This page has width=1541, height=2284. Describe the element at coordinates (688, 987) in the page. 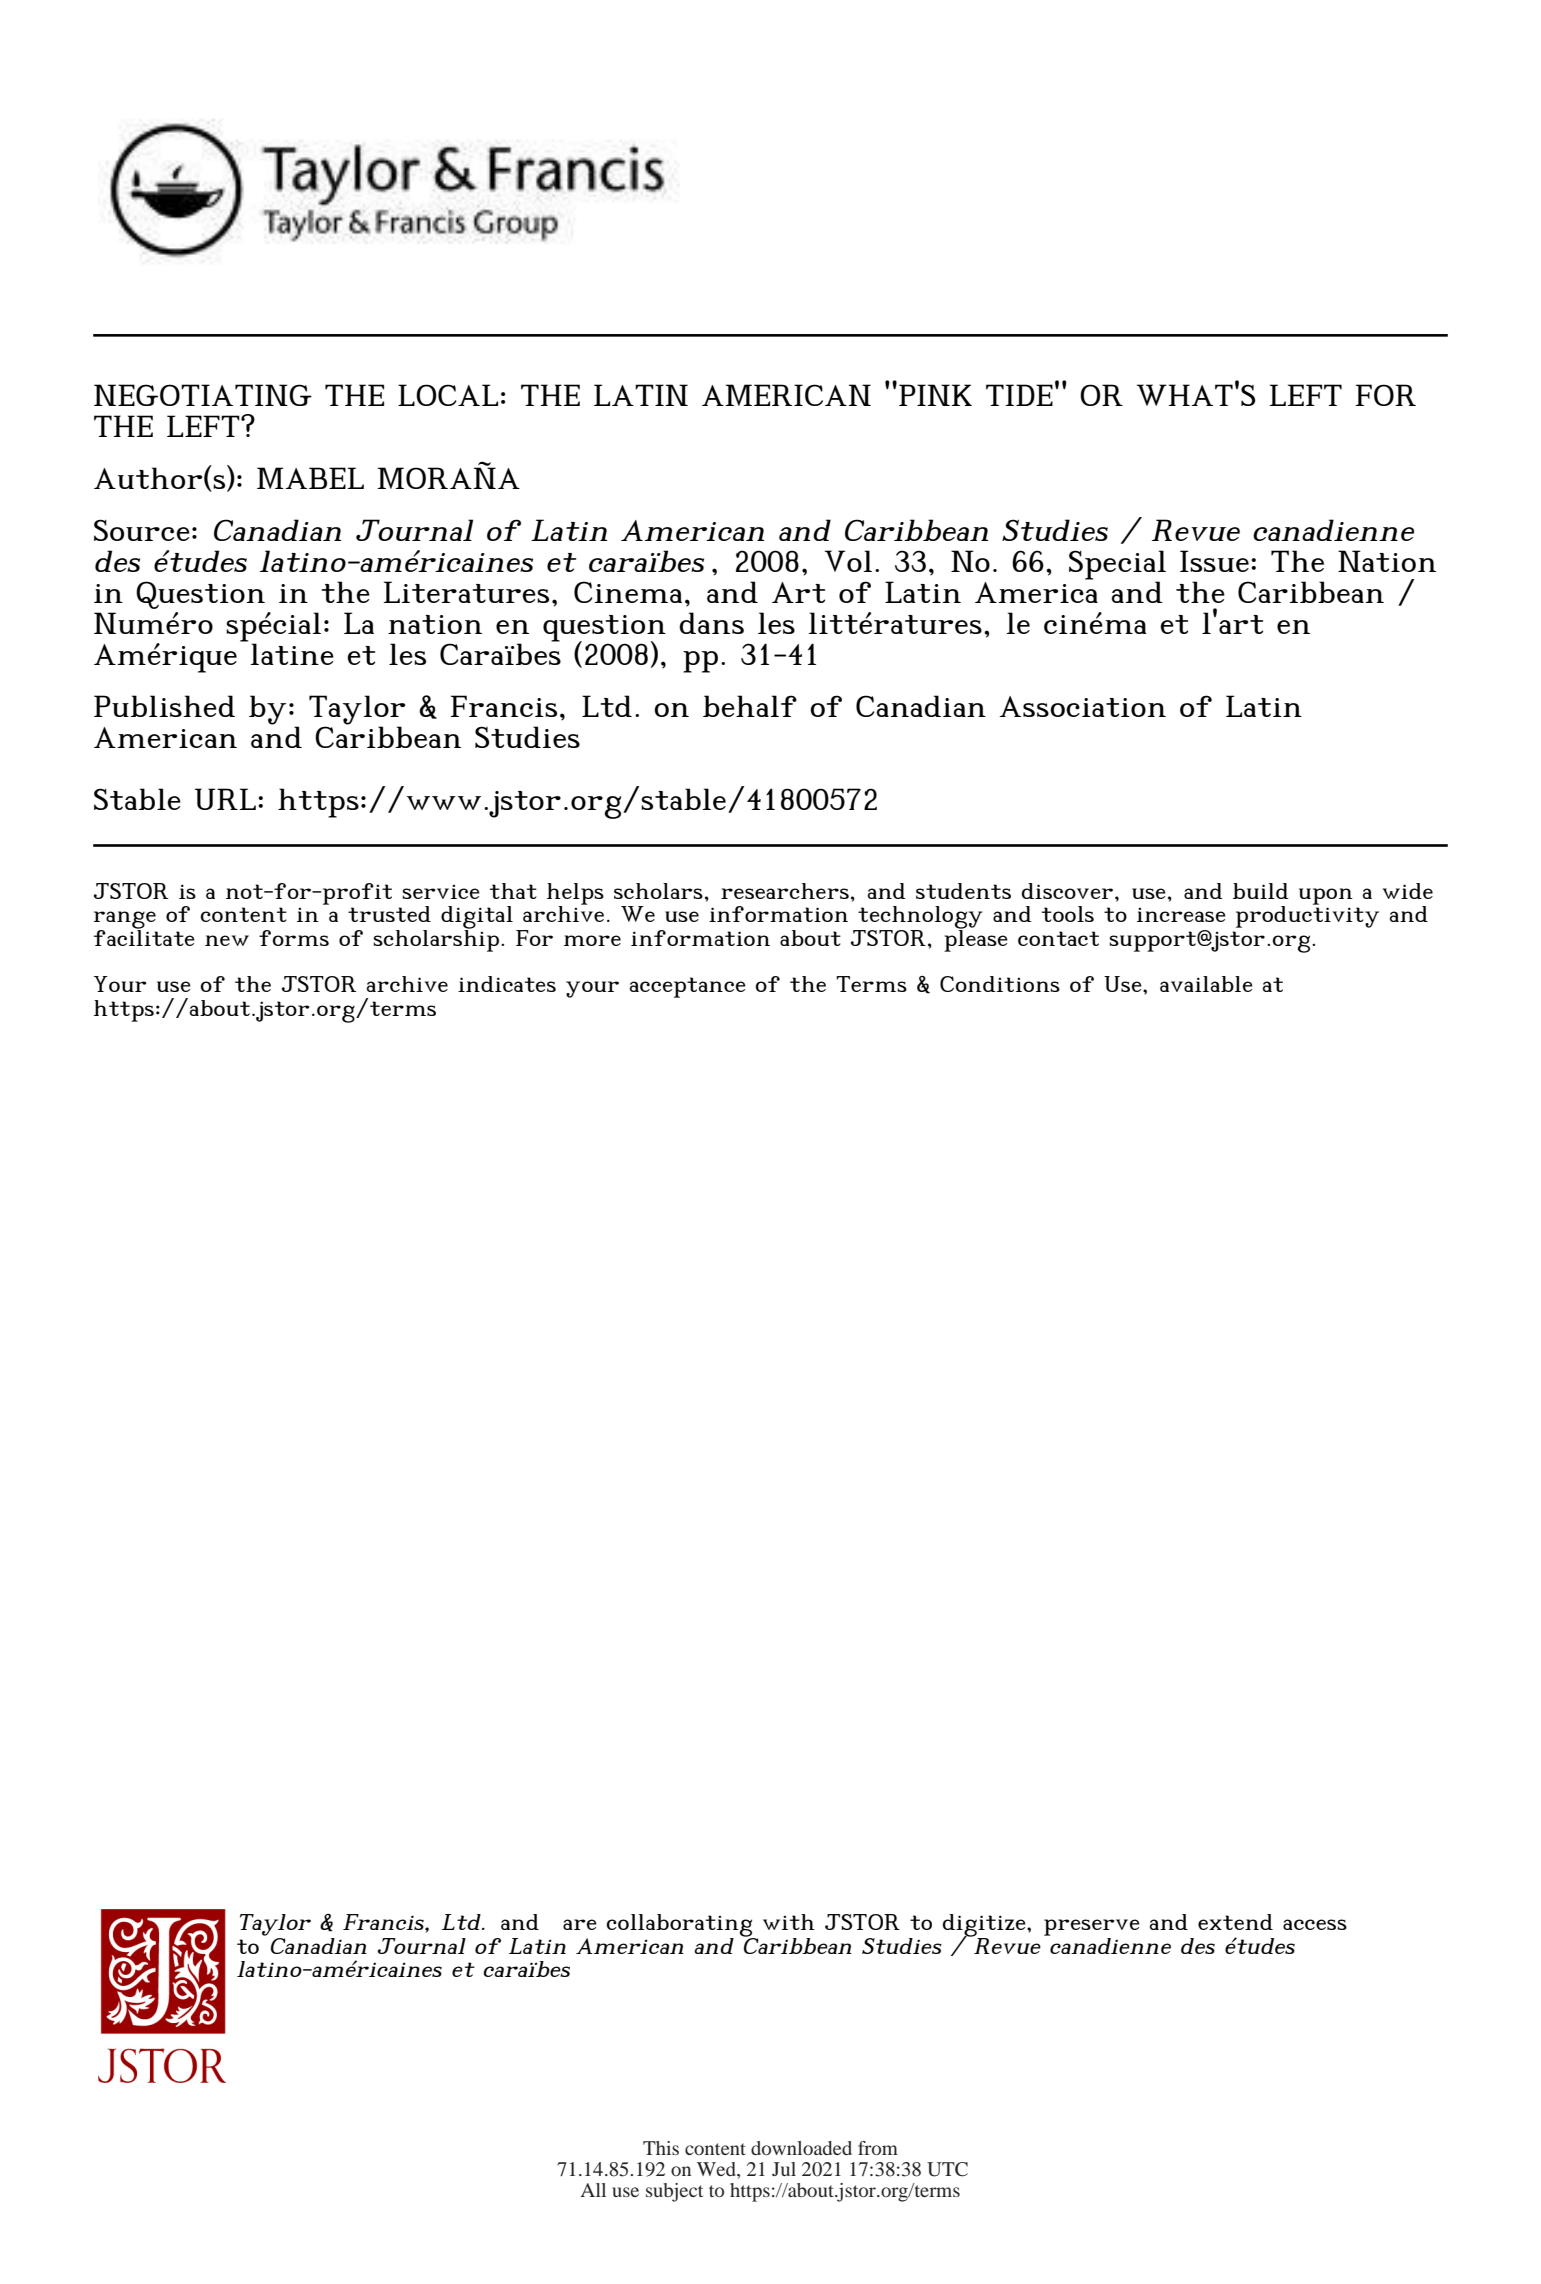

I see `acceptance` at that location.
